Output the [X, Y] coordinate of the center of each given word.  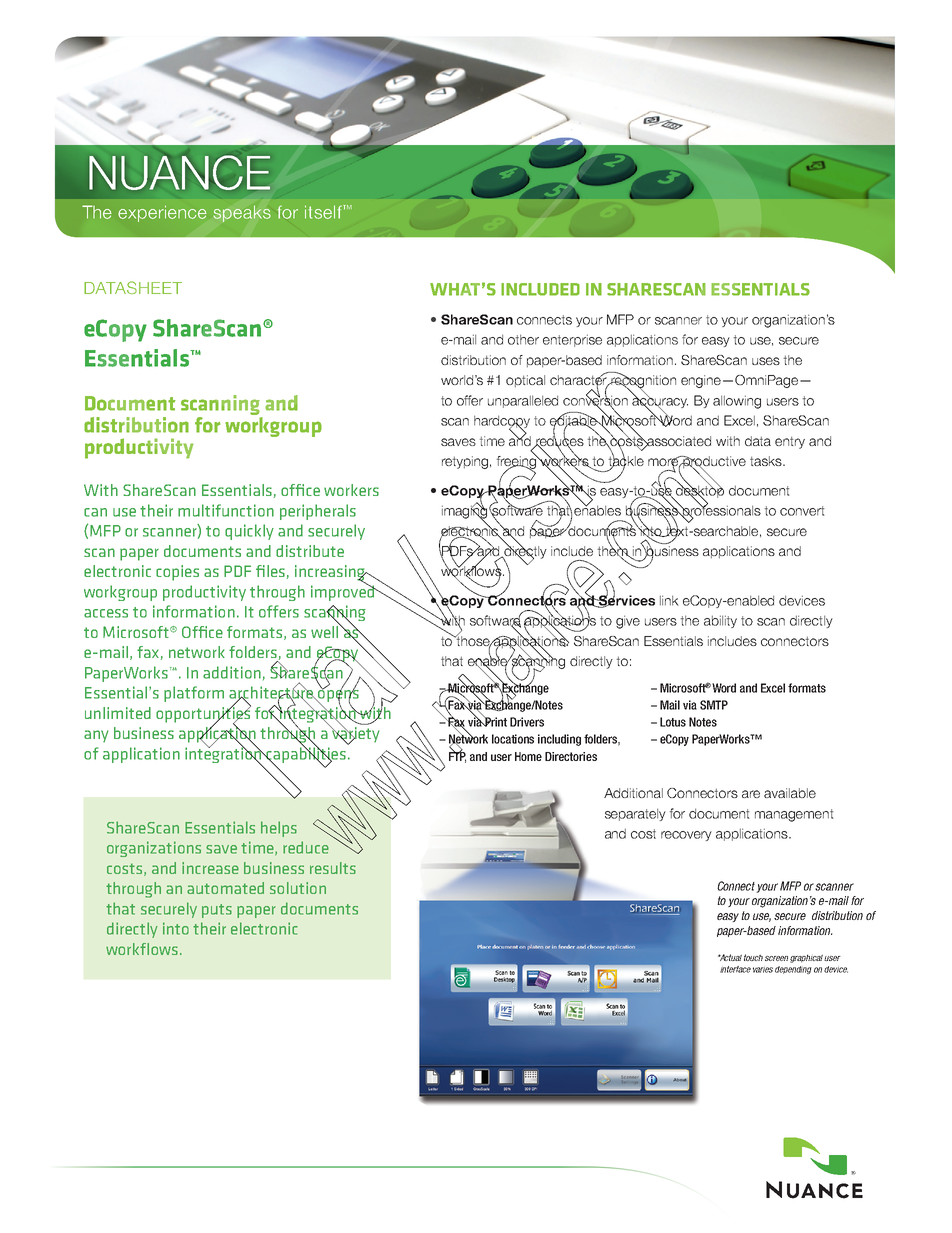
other [523, 339]
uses [766, 361]
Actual [730, 957]
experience [162, 213]
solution [298, 888]
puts [217, 911]
